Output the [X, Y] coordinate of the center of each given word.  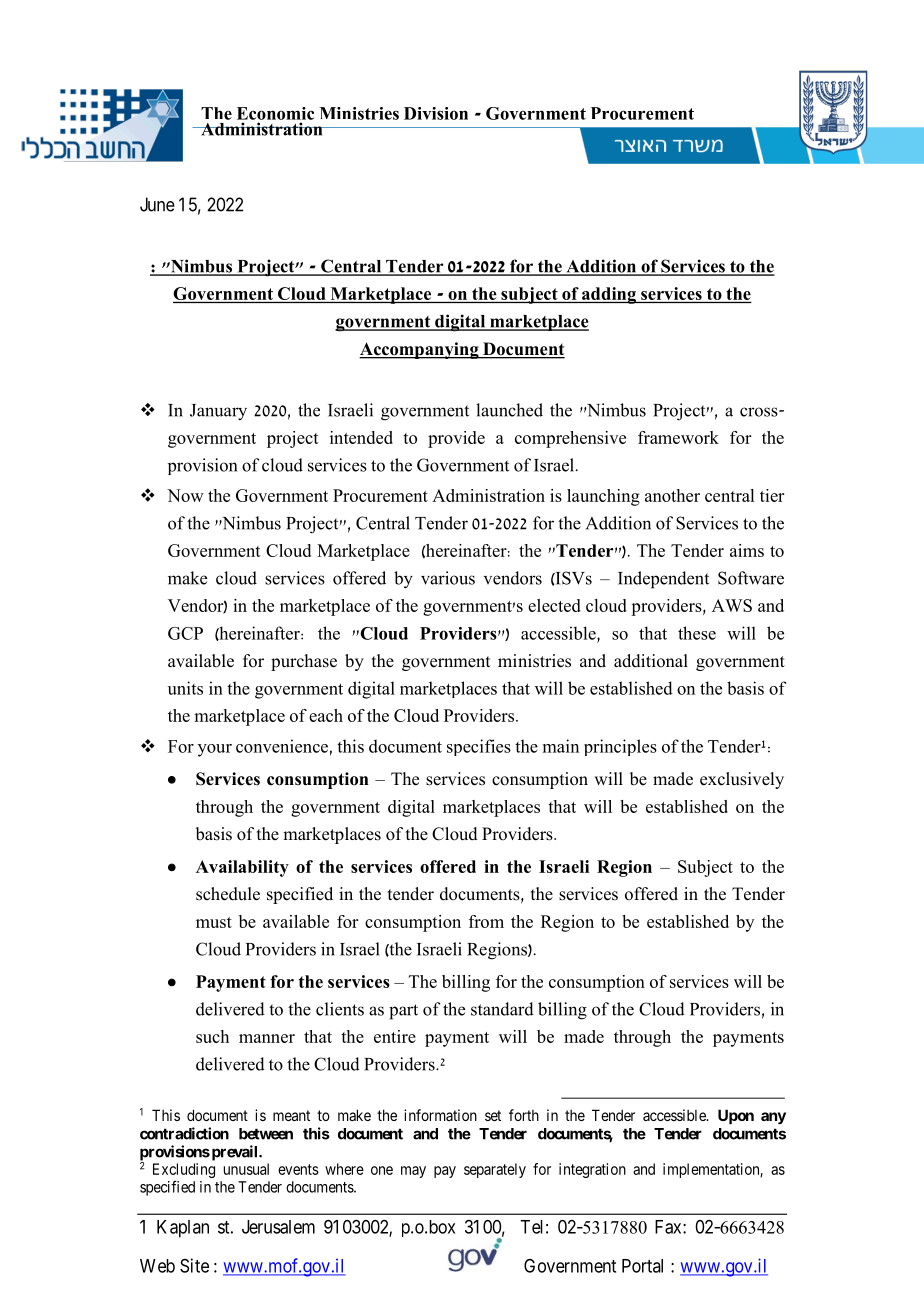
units [185, 688]
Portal [642, 1266]
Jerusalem [278, 1227]
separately [495, 1170]
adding [609, 295]
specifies [479, 747]
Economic [275, 113]
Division [436, 113]
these [697, 633]
